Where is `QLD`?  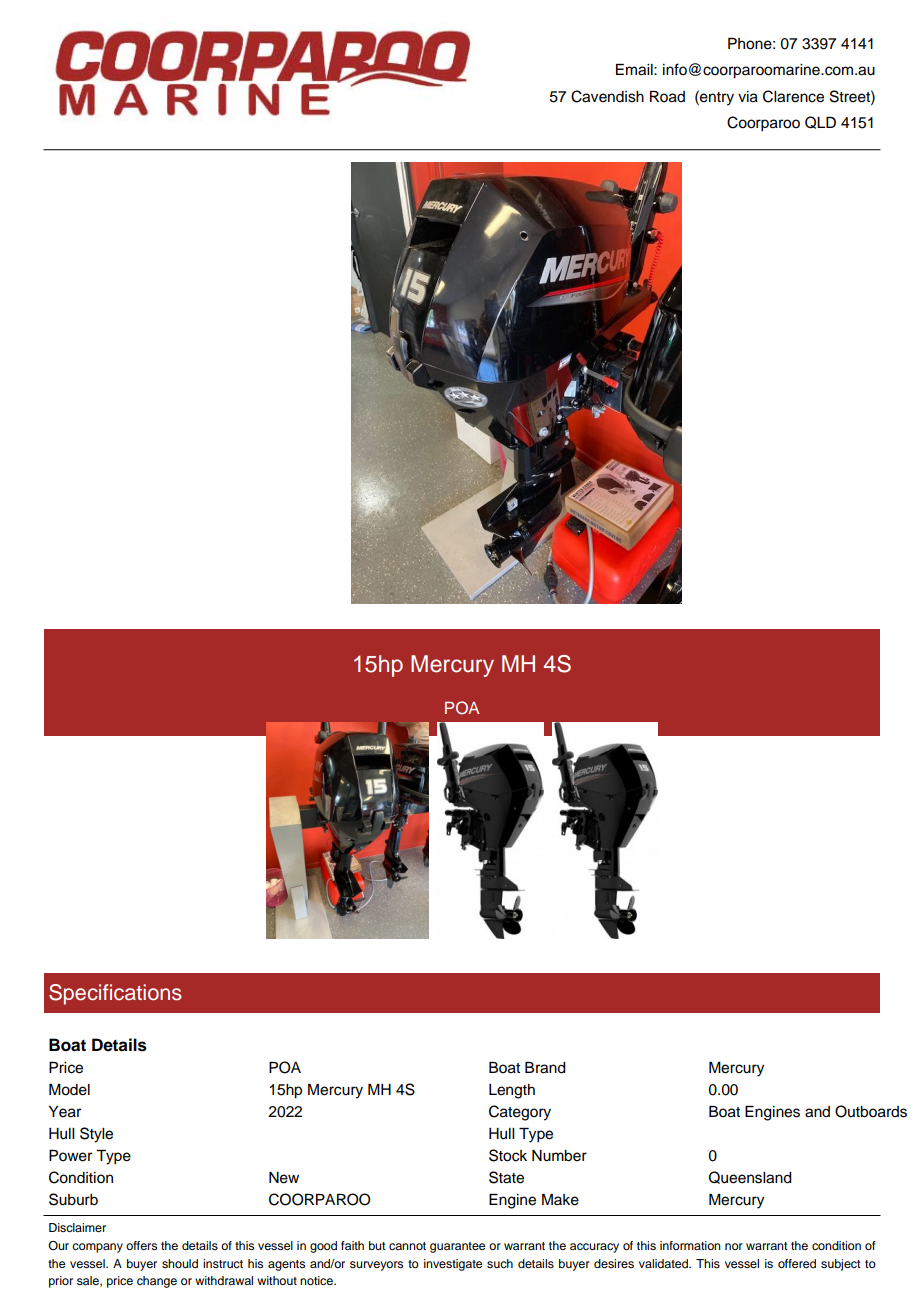
QLD is located at coordinates (820, 122).
